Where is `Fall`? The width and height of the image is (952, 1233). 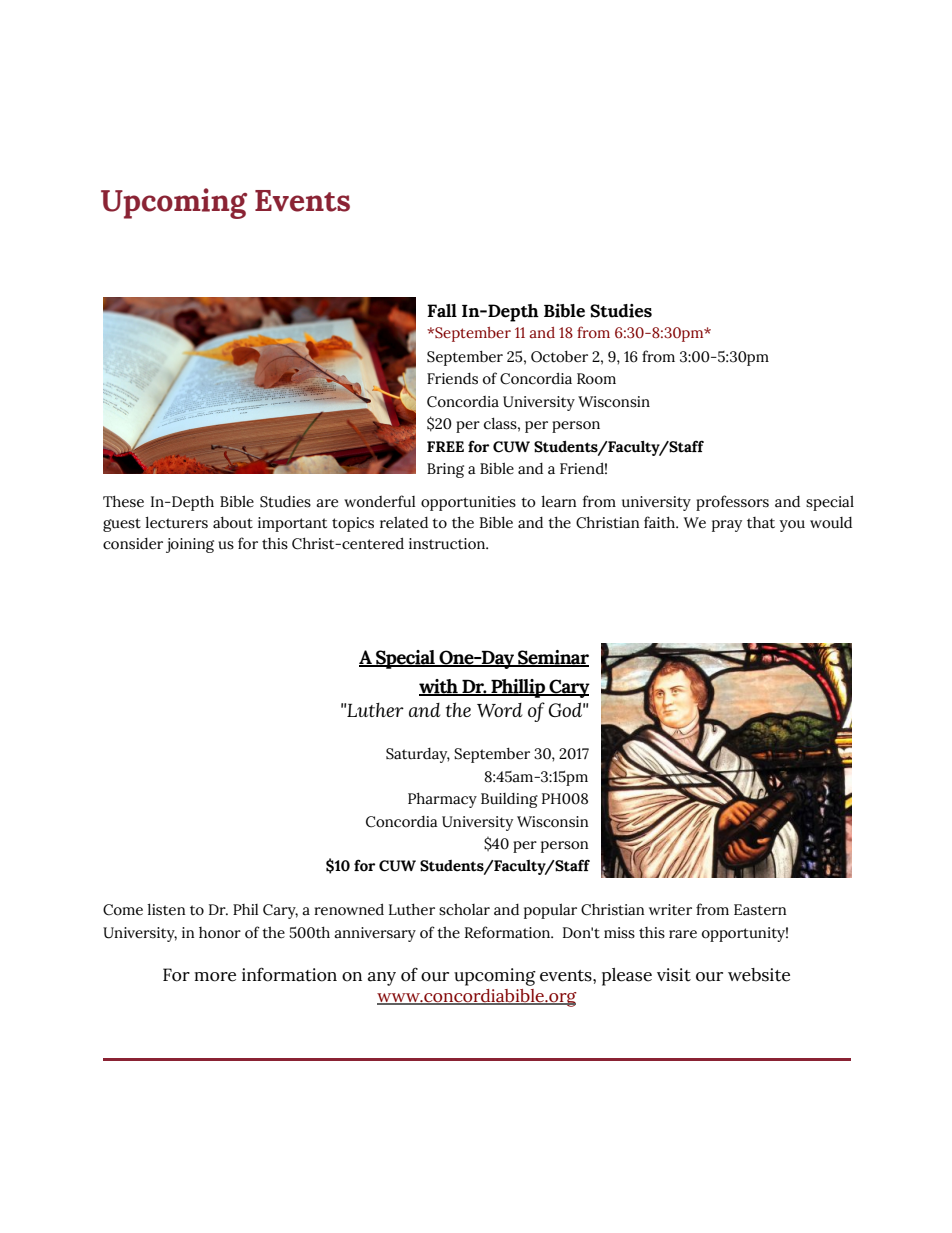
Fall is located at coordinates (442, 311).
